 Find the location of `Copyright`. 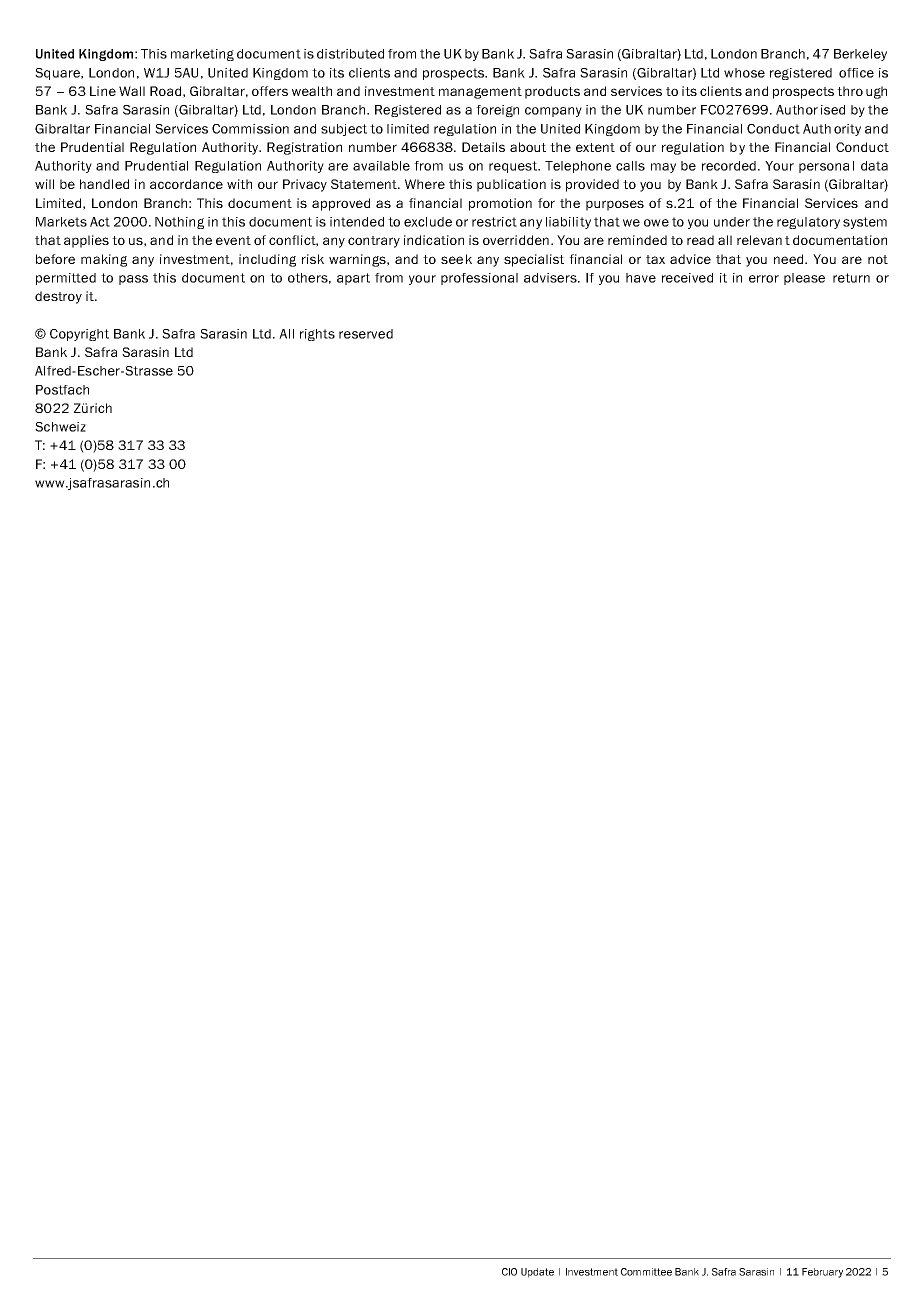

Copyright is located at coordinates (79, 335).
